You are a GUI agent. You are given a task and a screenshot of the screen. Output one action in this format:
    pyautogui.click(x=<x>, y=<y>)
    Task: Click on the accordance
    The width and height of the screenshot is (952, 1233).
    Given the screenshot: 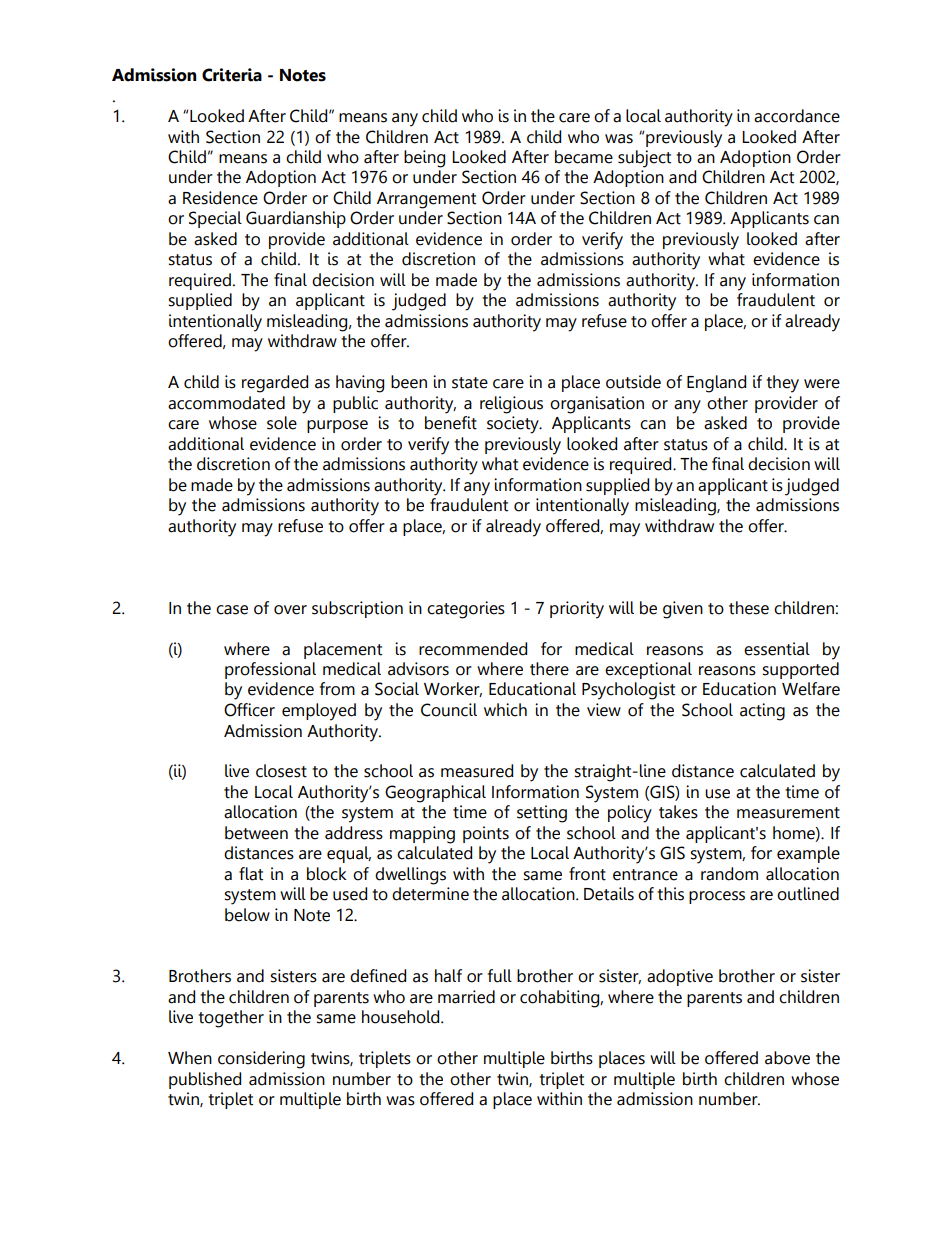 What is the action you would take?
    pyautogui.click(x=797, y=116)
